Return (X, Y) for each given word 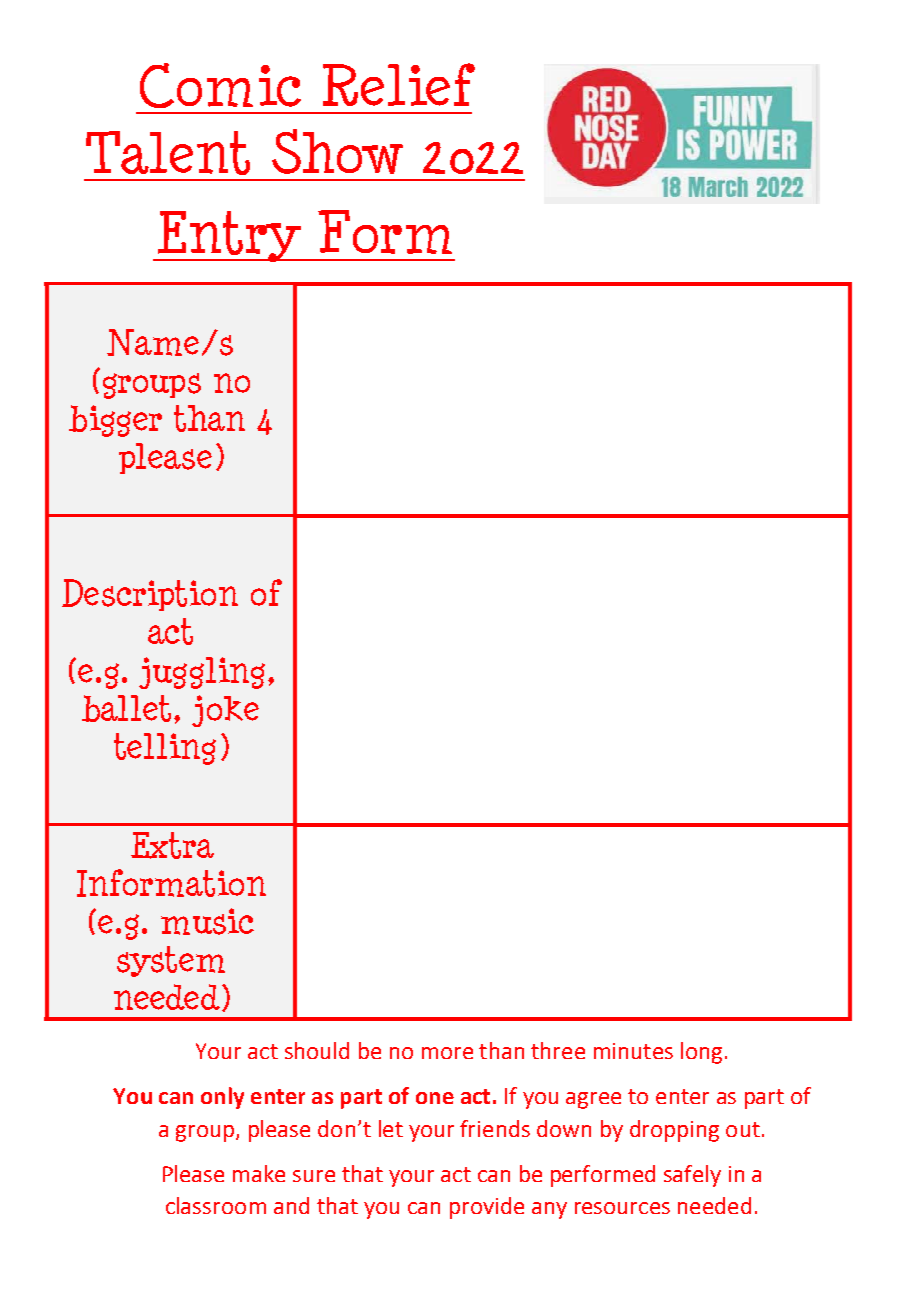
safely (692, 1176)
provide (487, 1208)
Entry (229, 236)
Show (337, 151)
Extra (172, 845)
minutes (633, 1051)
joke (225, 711)
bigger (115, 421)
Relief (399, 84)
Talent (168, 153)
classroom (216, 1205)
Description (150, 595)
